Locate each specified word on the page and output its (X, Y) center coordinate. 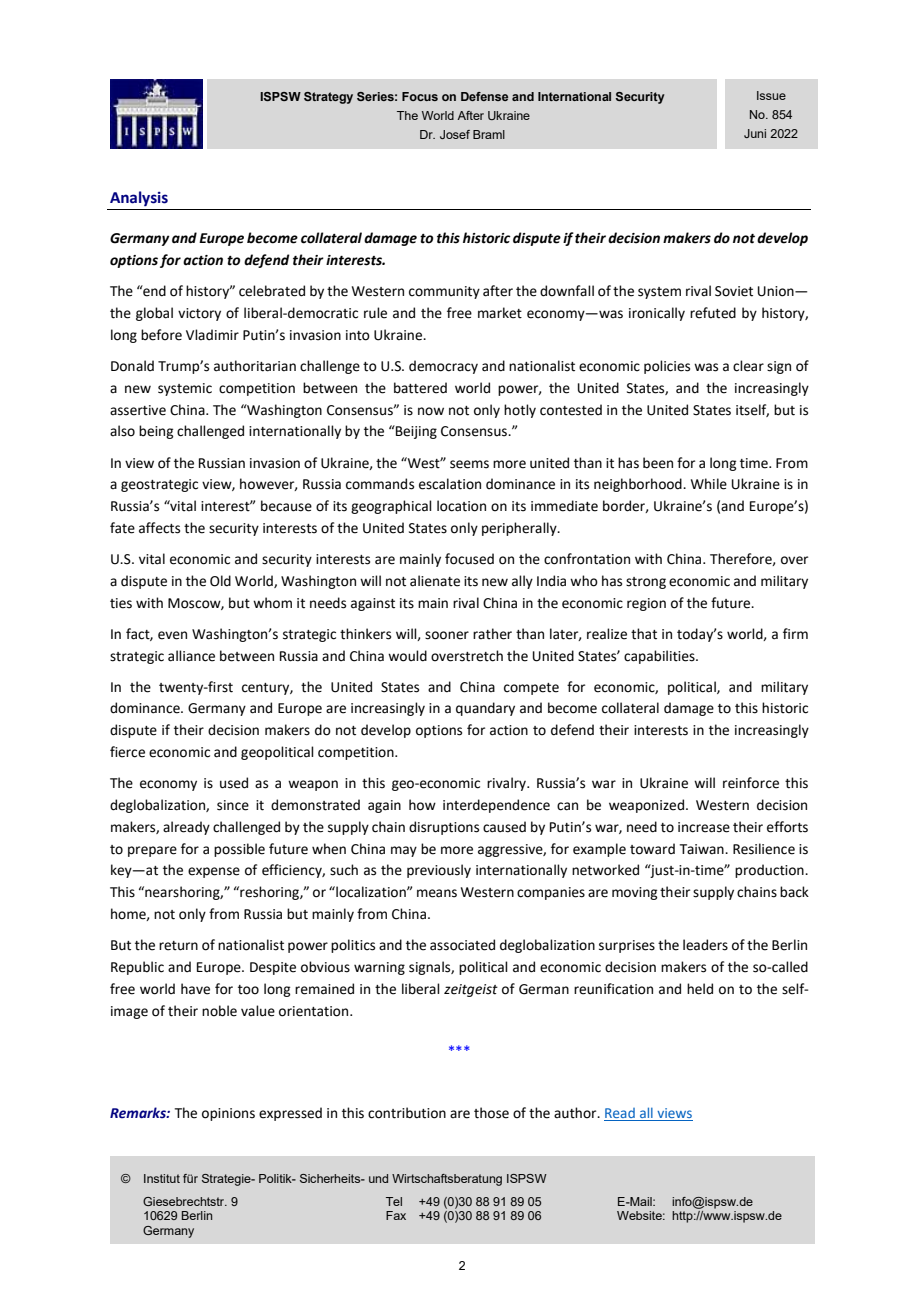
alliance (191, 656)
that (644, 634)
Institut (162, 1178)
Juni (755, 133)
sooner (447, 635)
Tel (394, 1201)
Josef (455, 134)
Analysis (139, 198)
